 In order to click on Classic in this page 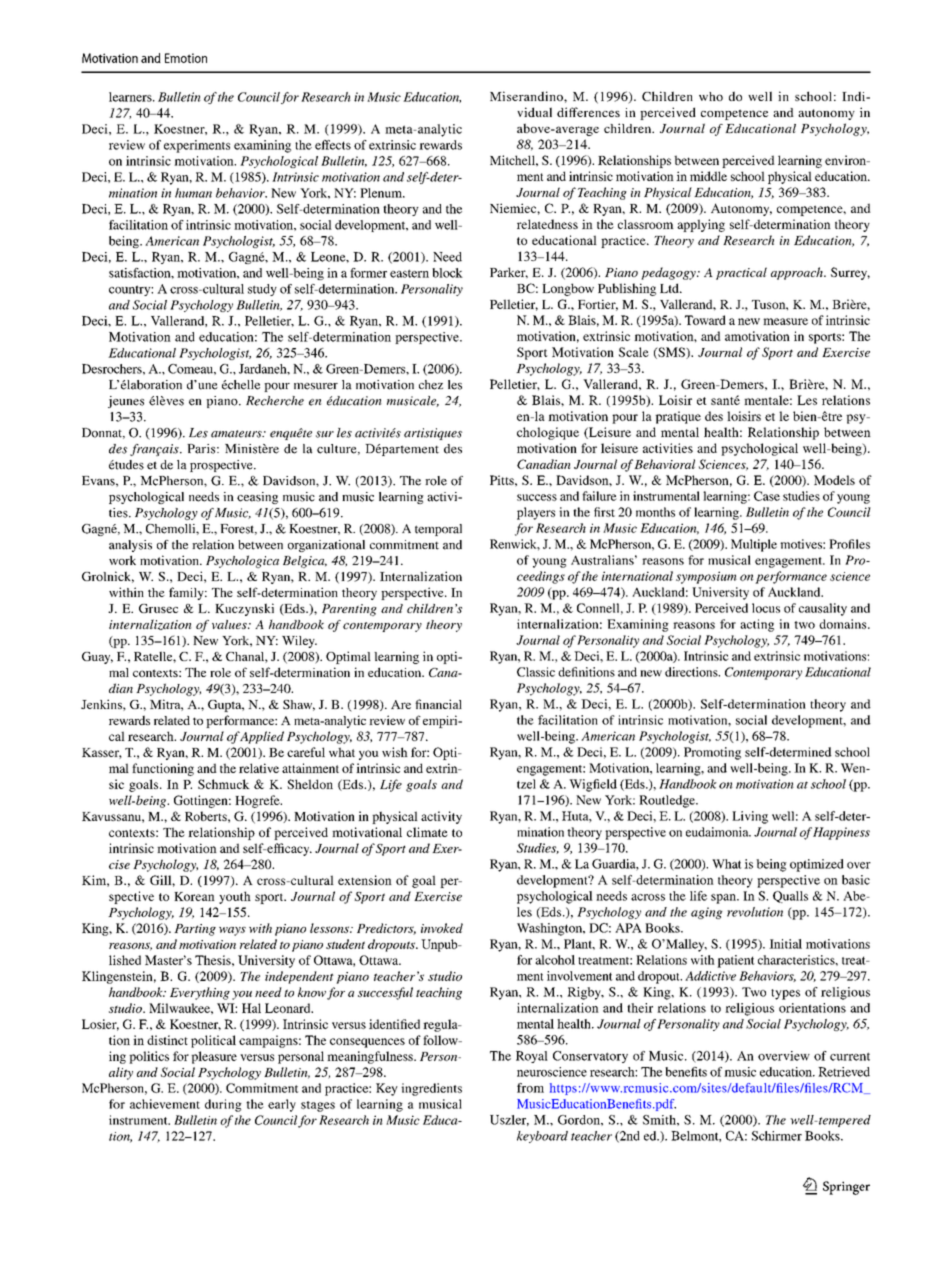, I will do `click(536, 672)`.
